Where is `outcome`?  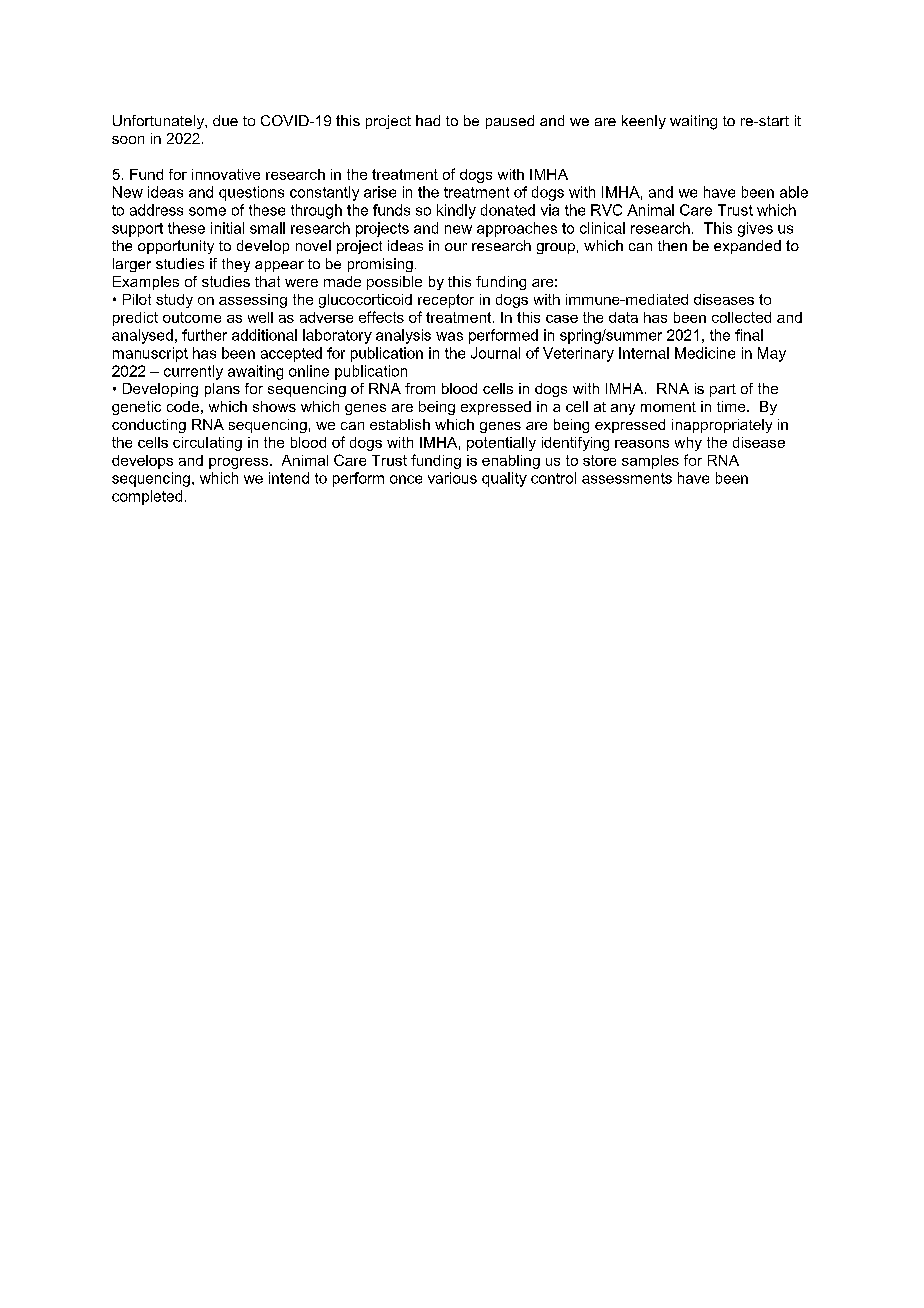 outcome is located at coordinates (192, 317).
